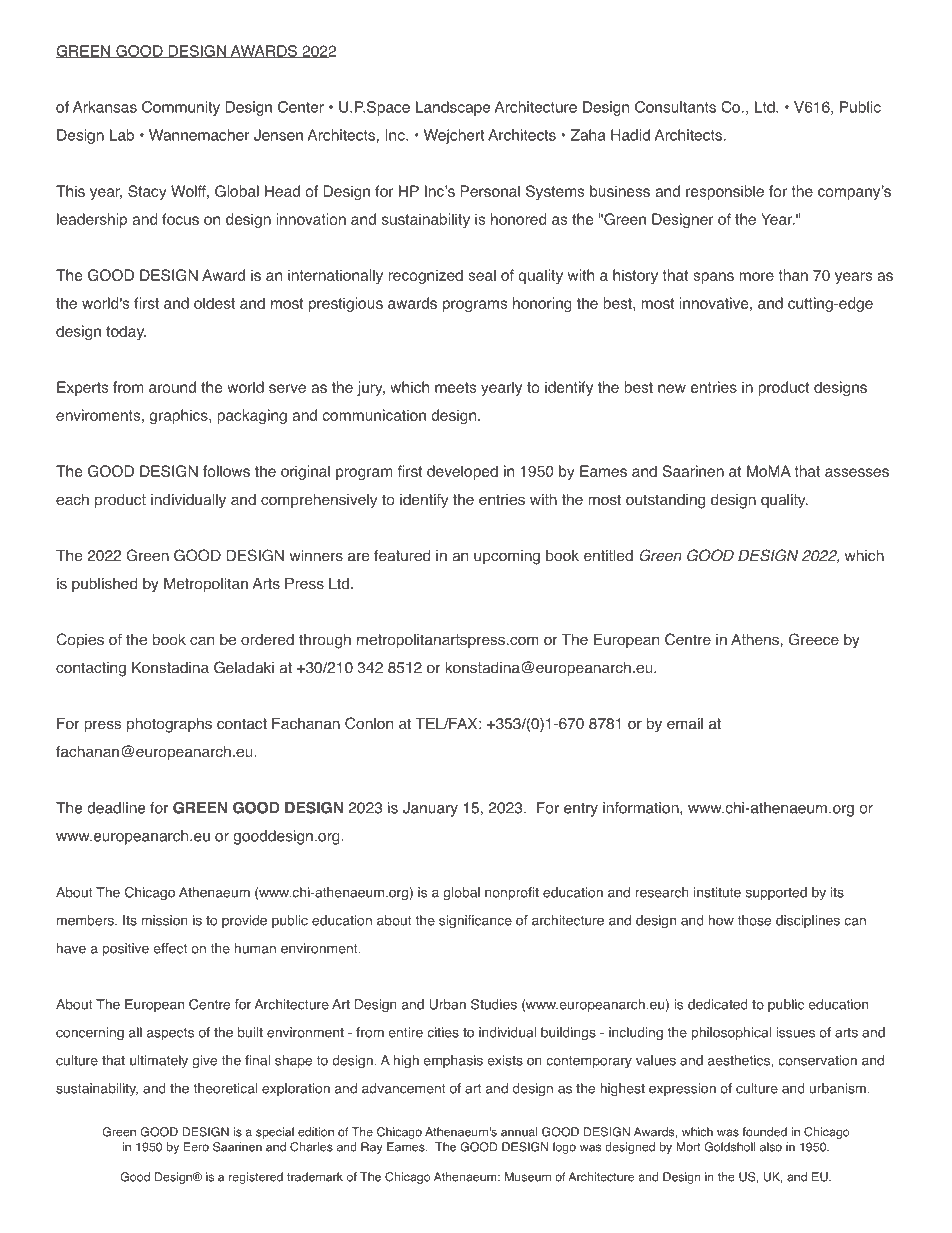  What do you see at coordinates (256, 1178) in the screenshot?
I see `registered` at bounding box center [256, 1178].
